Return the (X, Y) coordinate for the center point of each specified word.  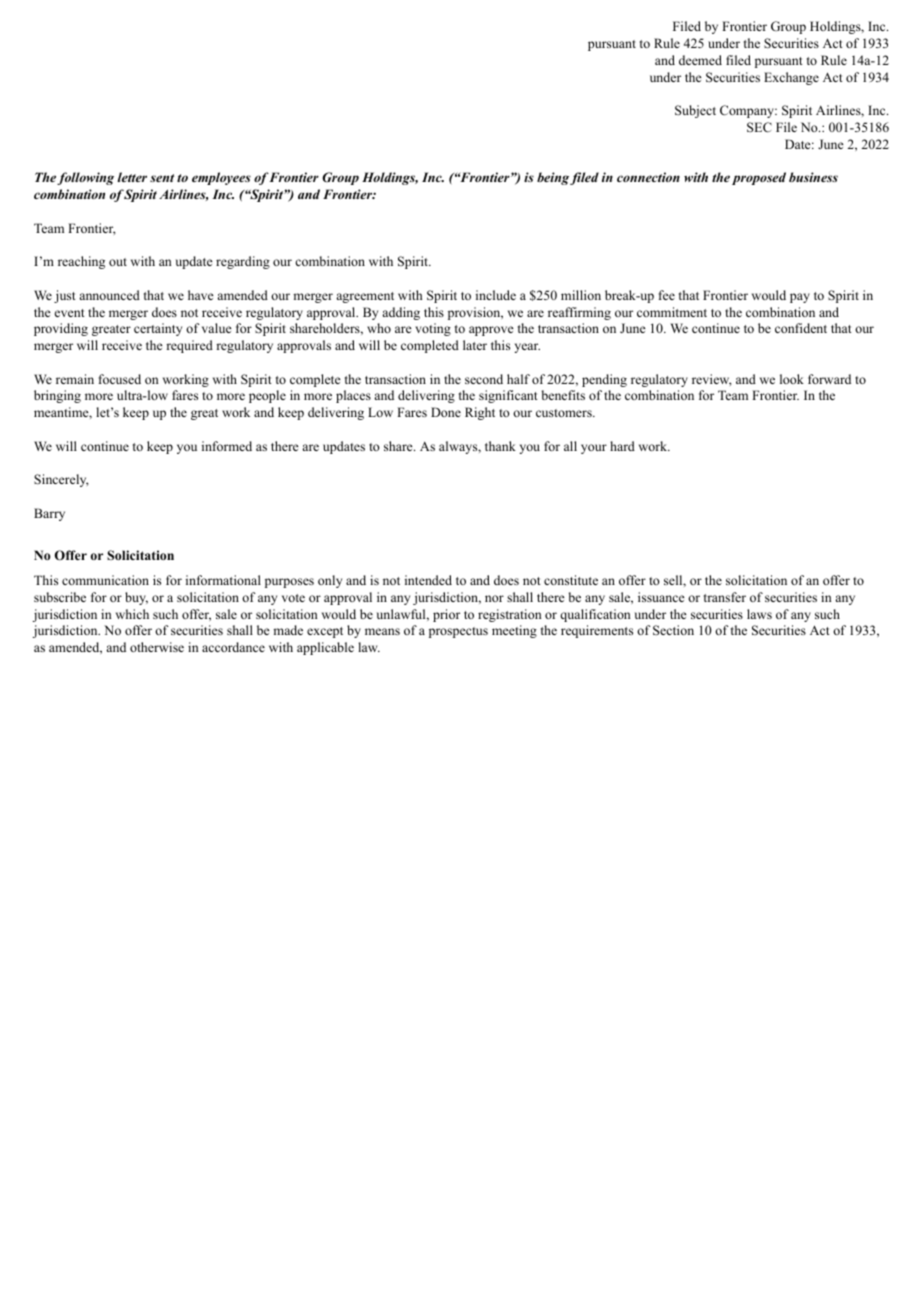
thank (500, 446)
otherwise (157, 647)
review (712, 380)
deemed (700, 60)
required (189, 346)
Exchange (791, 78)
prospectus (458, 632)
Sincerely (61, 480)
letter (132, 177)
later (475, 345)
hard (622, 446)
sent (162, 178)
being (553, 178)
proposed (759, 178)
